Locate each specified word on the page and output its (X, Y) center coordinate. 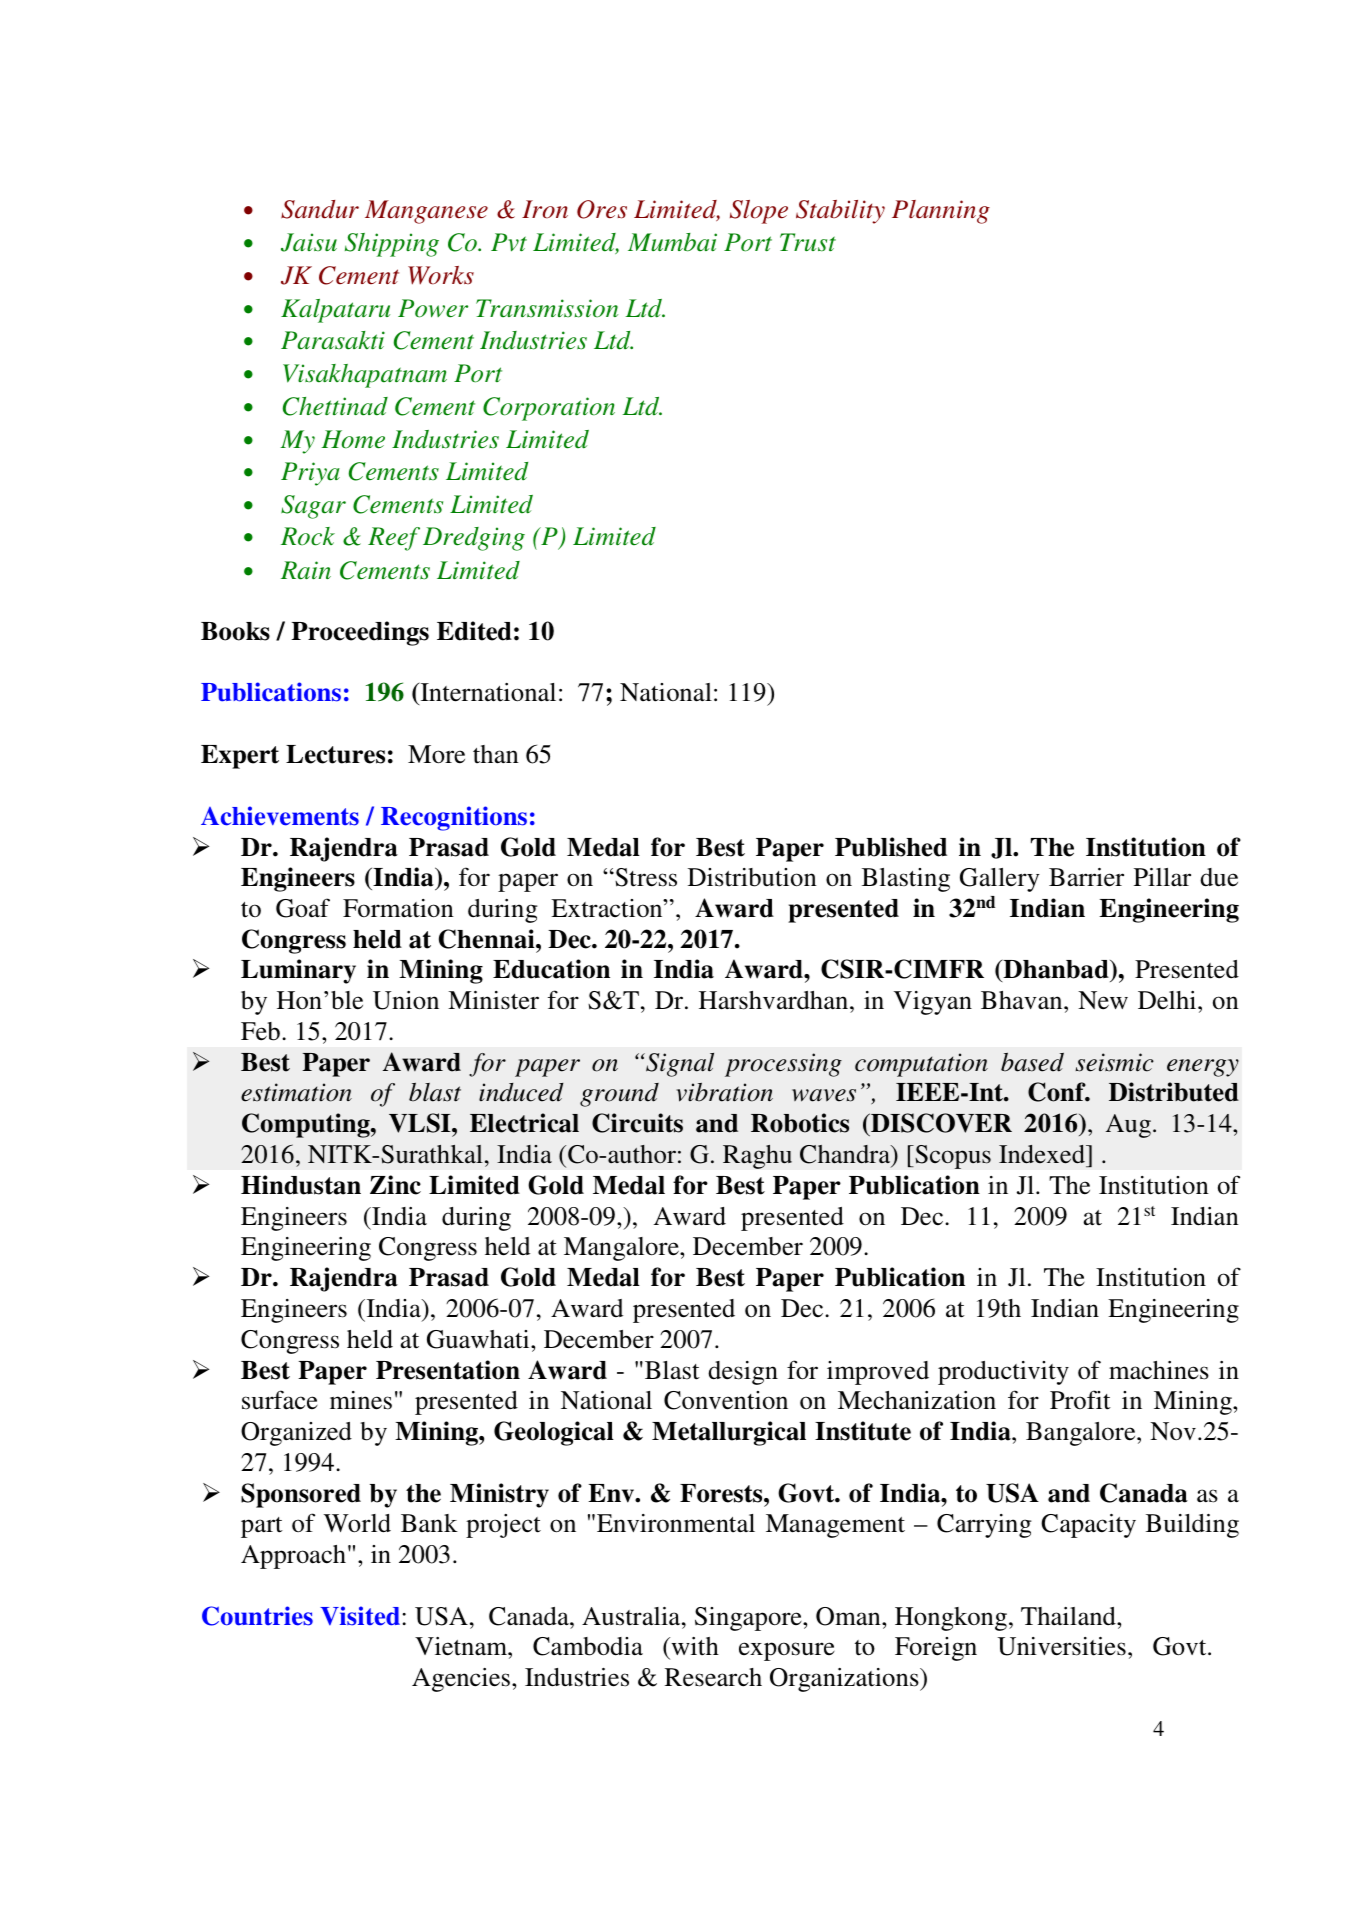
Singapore (749, 1619)
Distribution (752, 877)
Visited (361, 1616)
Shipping (392, 245)
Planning (941, 212)
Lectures (335, 754)
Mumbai (672, 242)
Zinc (395, 1185)
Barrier (1086, 877)
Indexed (1043, 1154)
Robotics (800, 1123)
